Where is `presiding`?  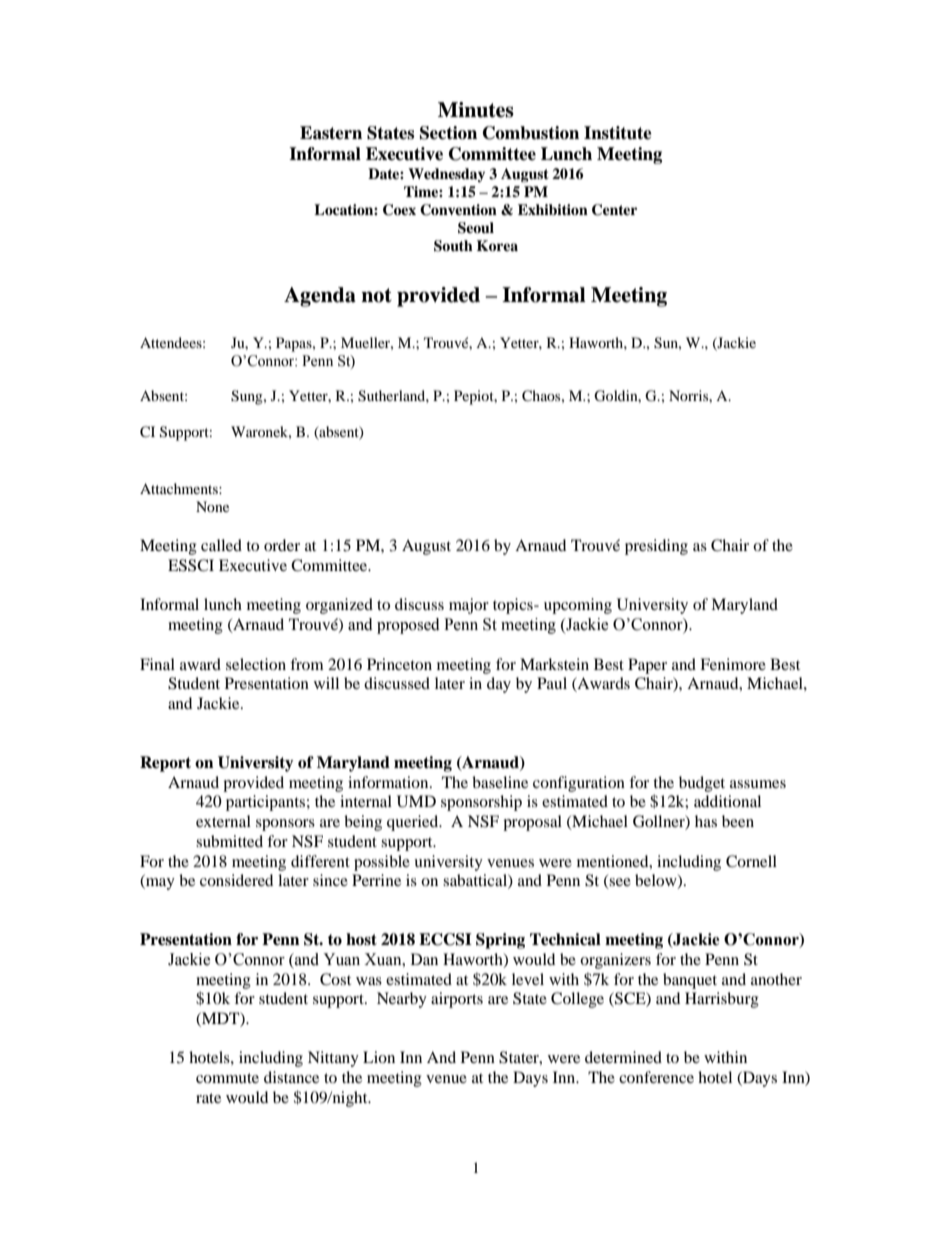 presiding is located at coordinates (656, 547).
